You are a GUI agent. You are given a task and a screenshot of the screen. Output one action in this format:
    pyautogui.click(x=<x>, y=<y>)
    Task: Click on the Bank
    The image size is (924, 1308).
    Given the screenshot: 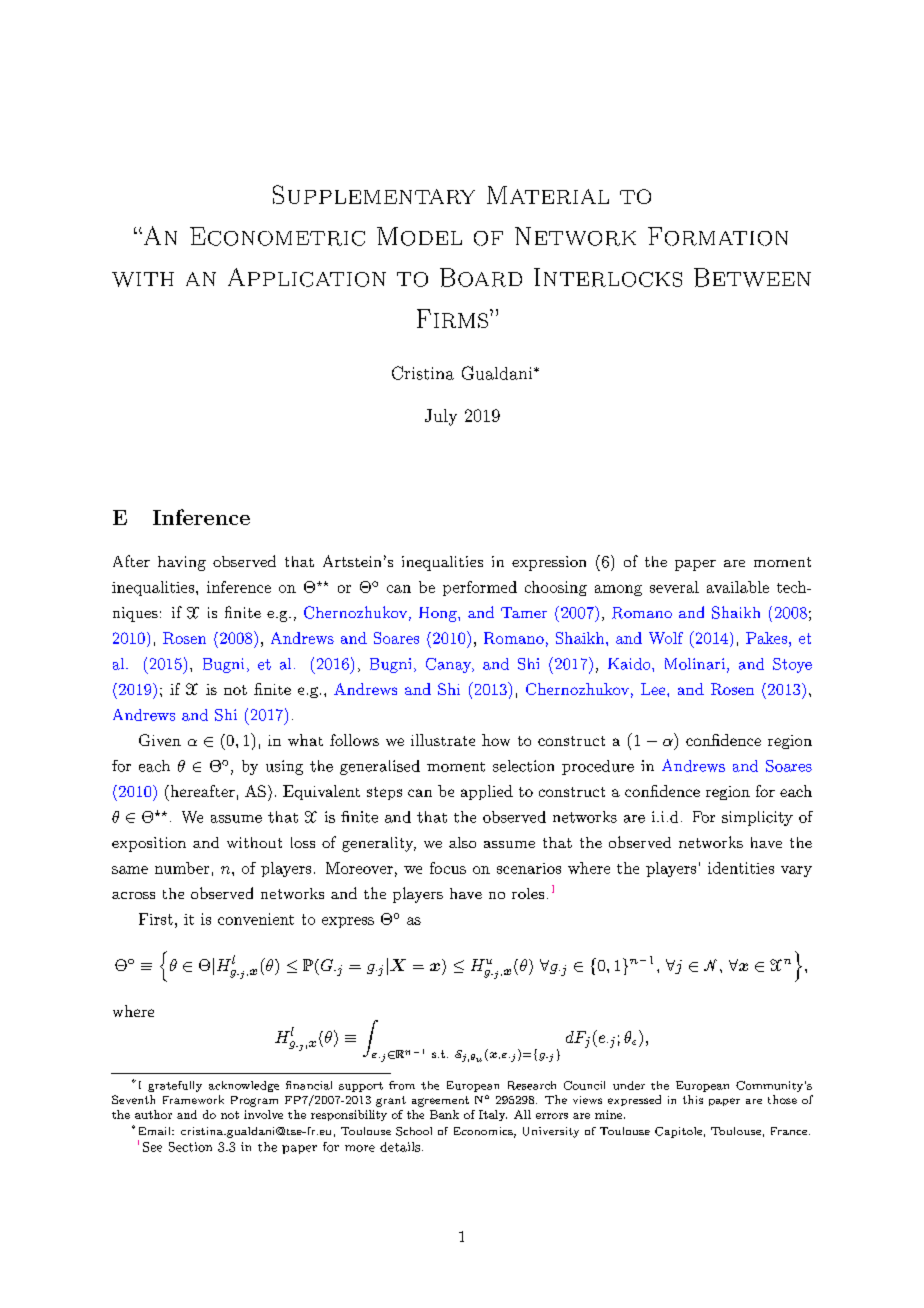 What is the action you would take?
    pyautogui.click(x=444, y=1114)
